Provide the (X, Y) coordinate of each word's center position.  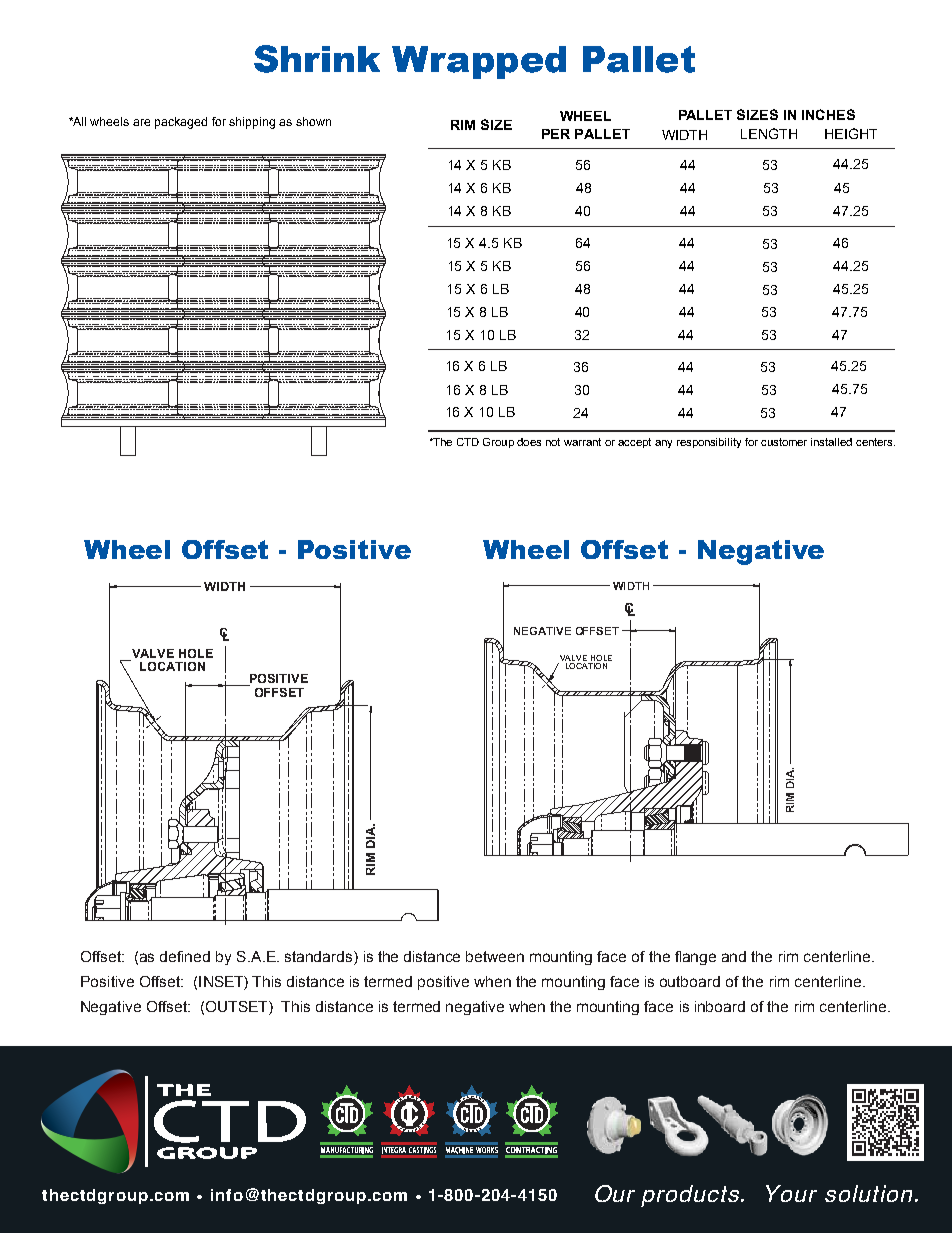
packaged (181, 123)
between (495, 956)
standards (320, 958)
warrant (582, 442)
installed (831, 442)
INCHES (828, 114)
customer (784, 442)
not (553, 442)
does (529, 442)
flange (695, 958)
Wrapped (479, 62)
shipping (252, 123)
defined (185, 956)
